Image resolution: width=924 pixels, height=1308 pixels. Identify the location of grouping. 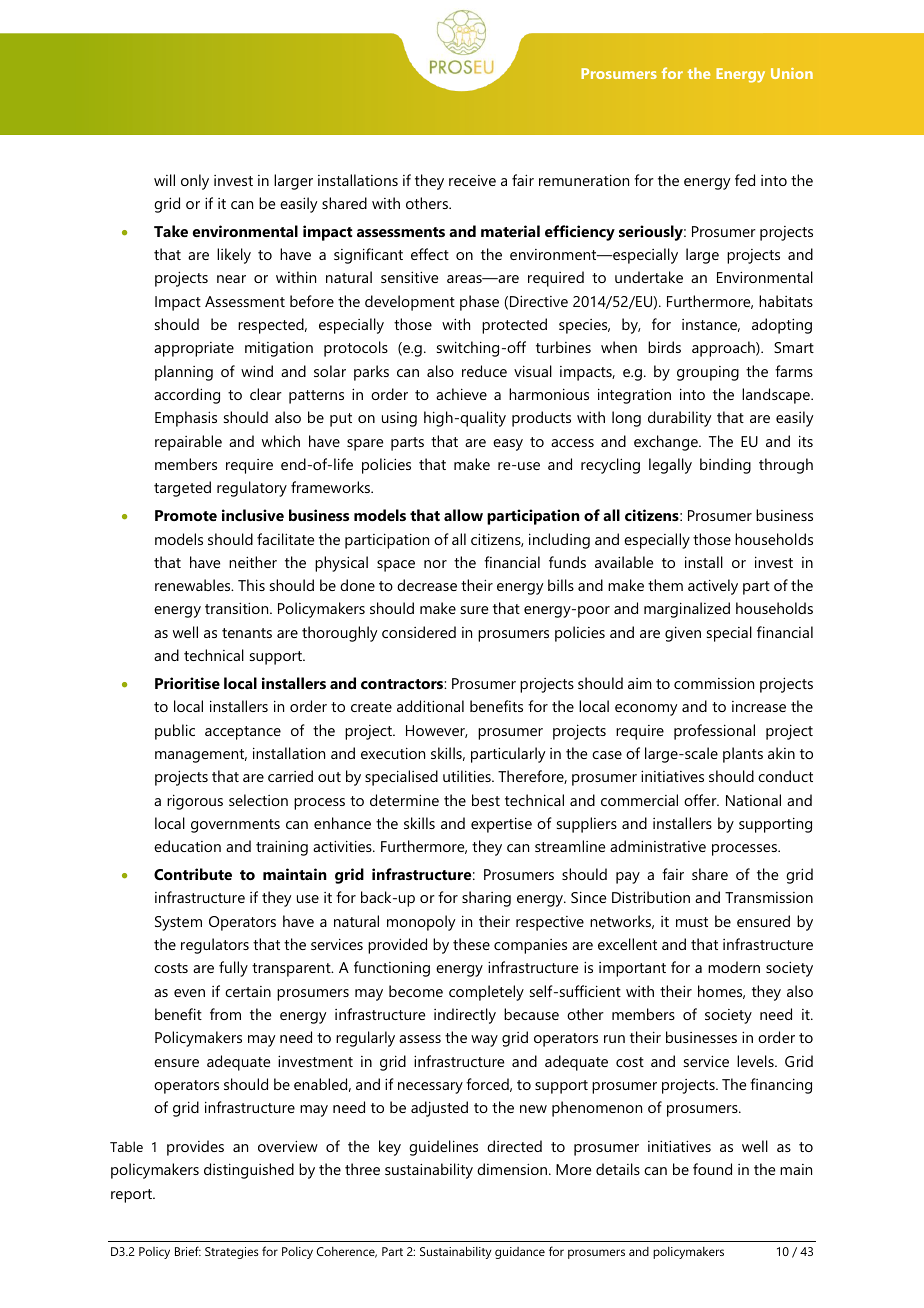
(708, 373).
